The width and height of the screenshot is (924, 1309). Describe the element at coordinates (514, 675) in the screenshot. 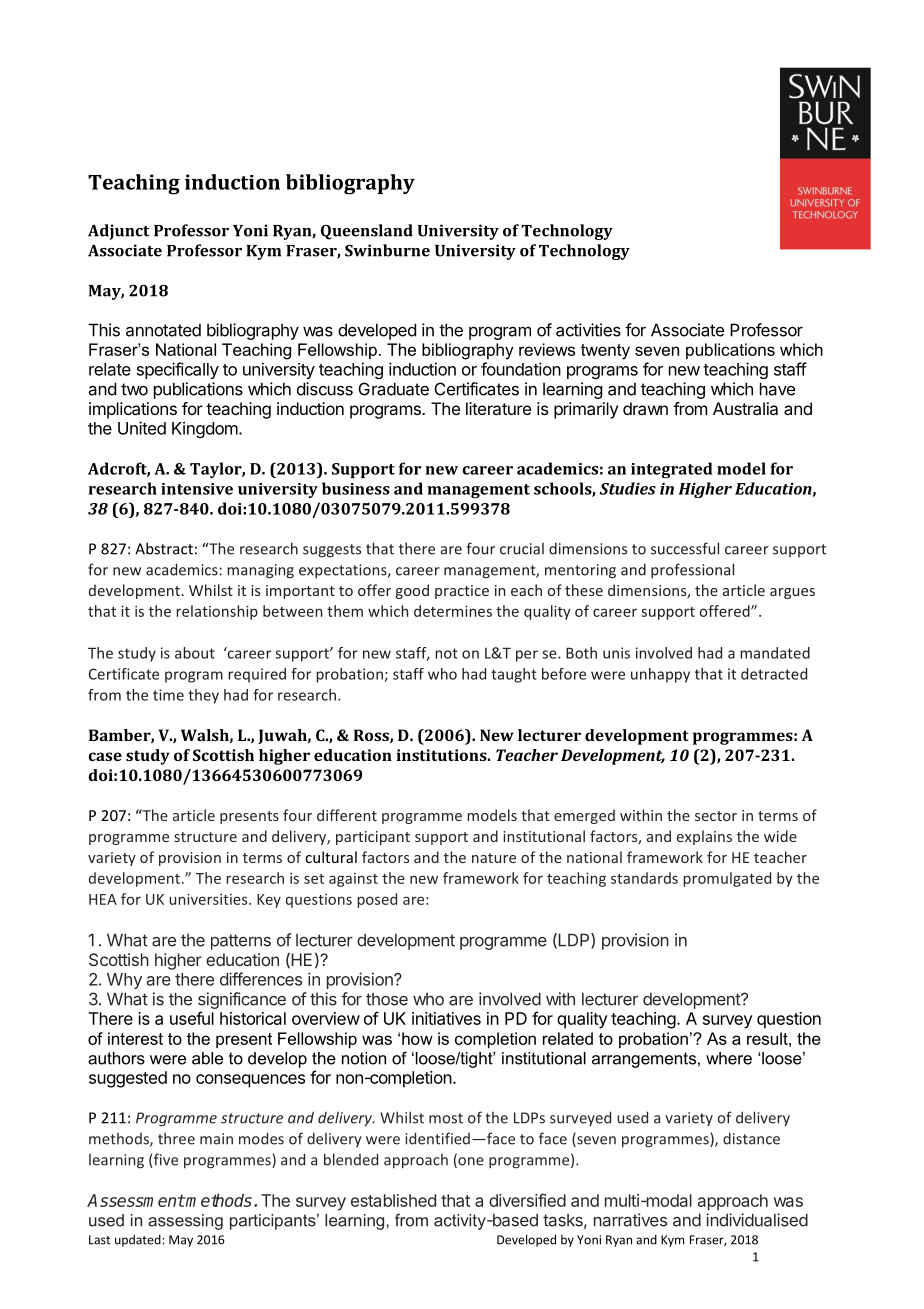

I see `taught` at that location.
